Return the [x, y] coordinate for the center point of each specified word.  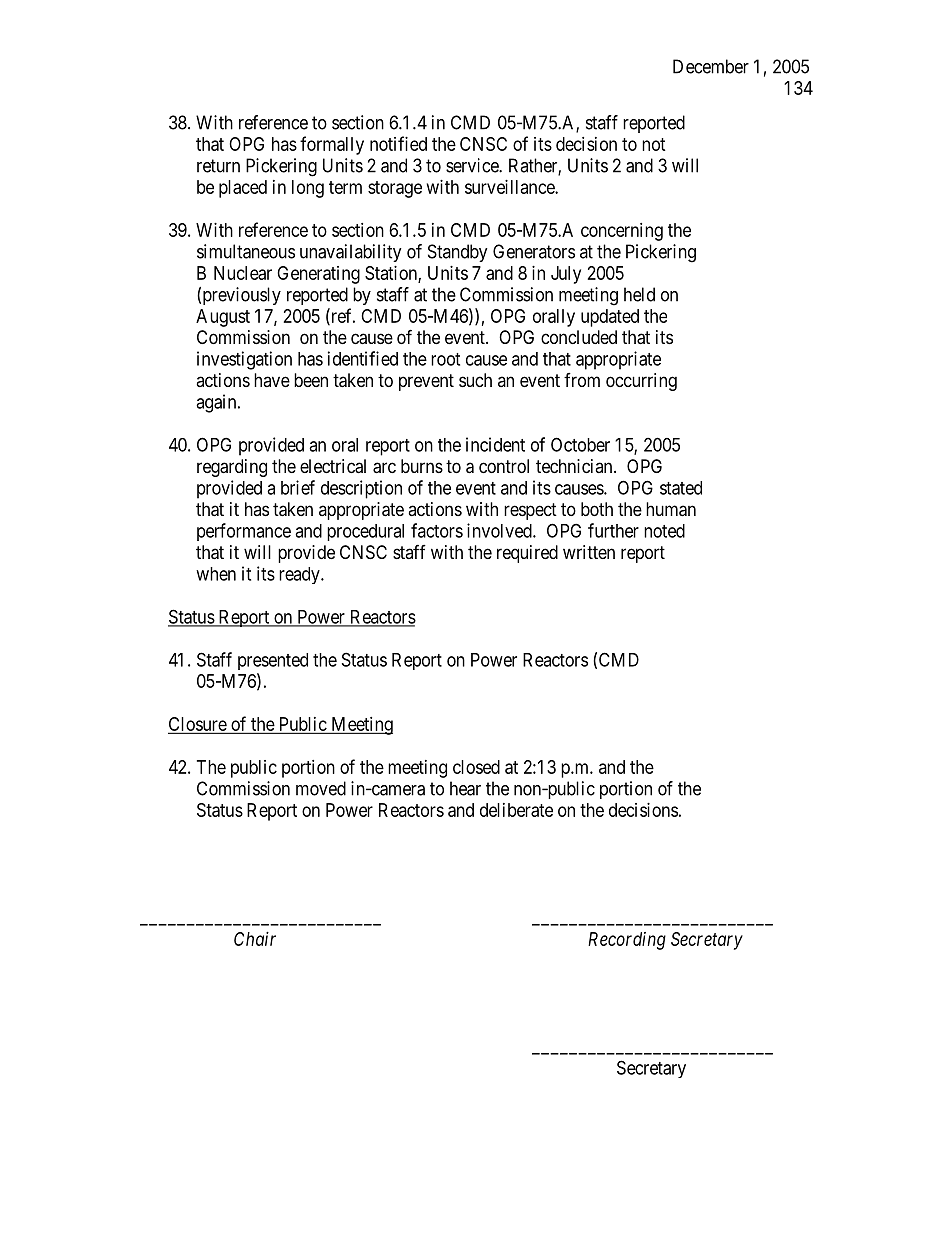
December [711, 66]
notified [398, 143]
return [218, 166]
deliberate [516, 810]
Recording [627, 941]
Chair [255, 939]
